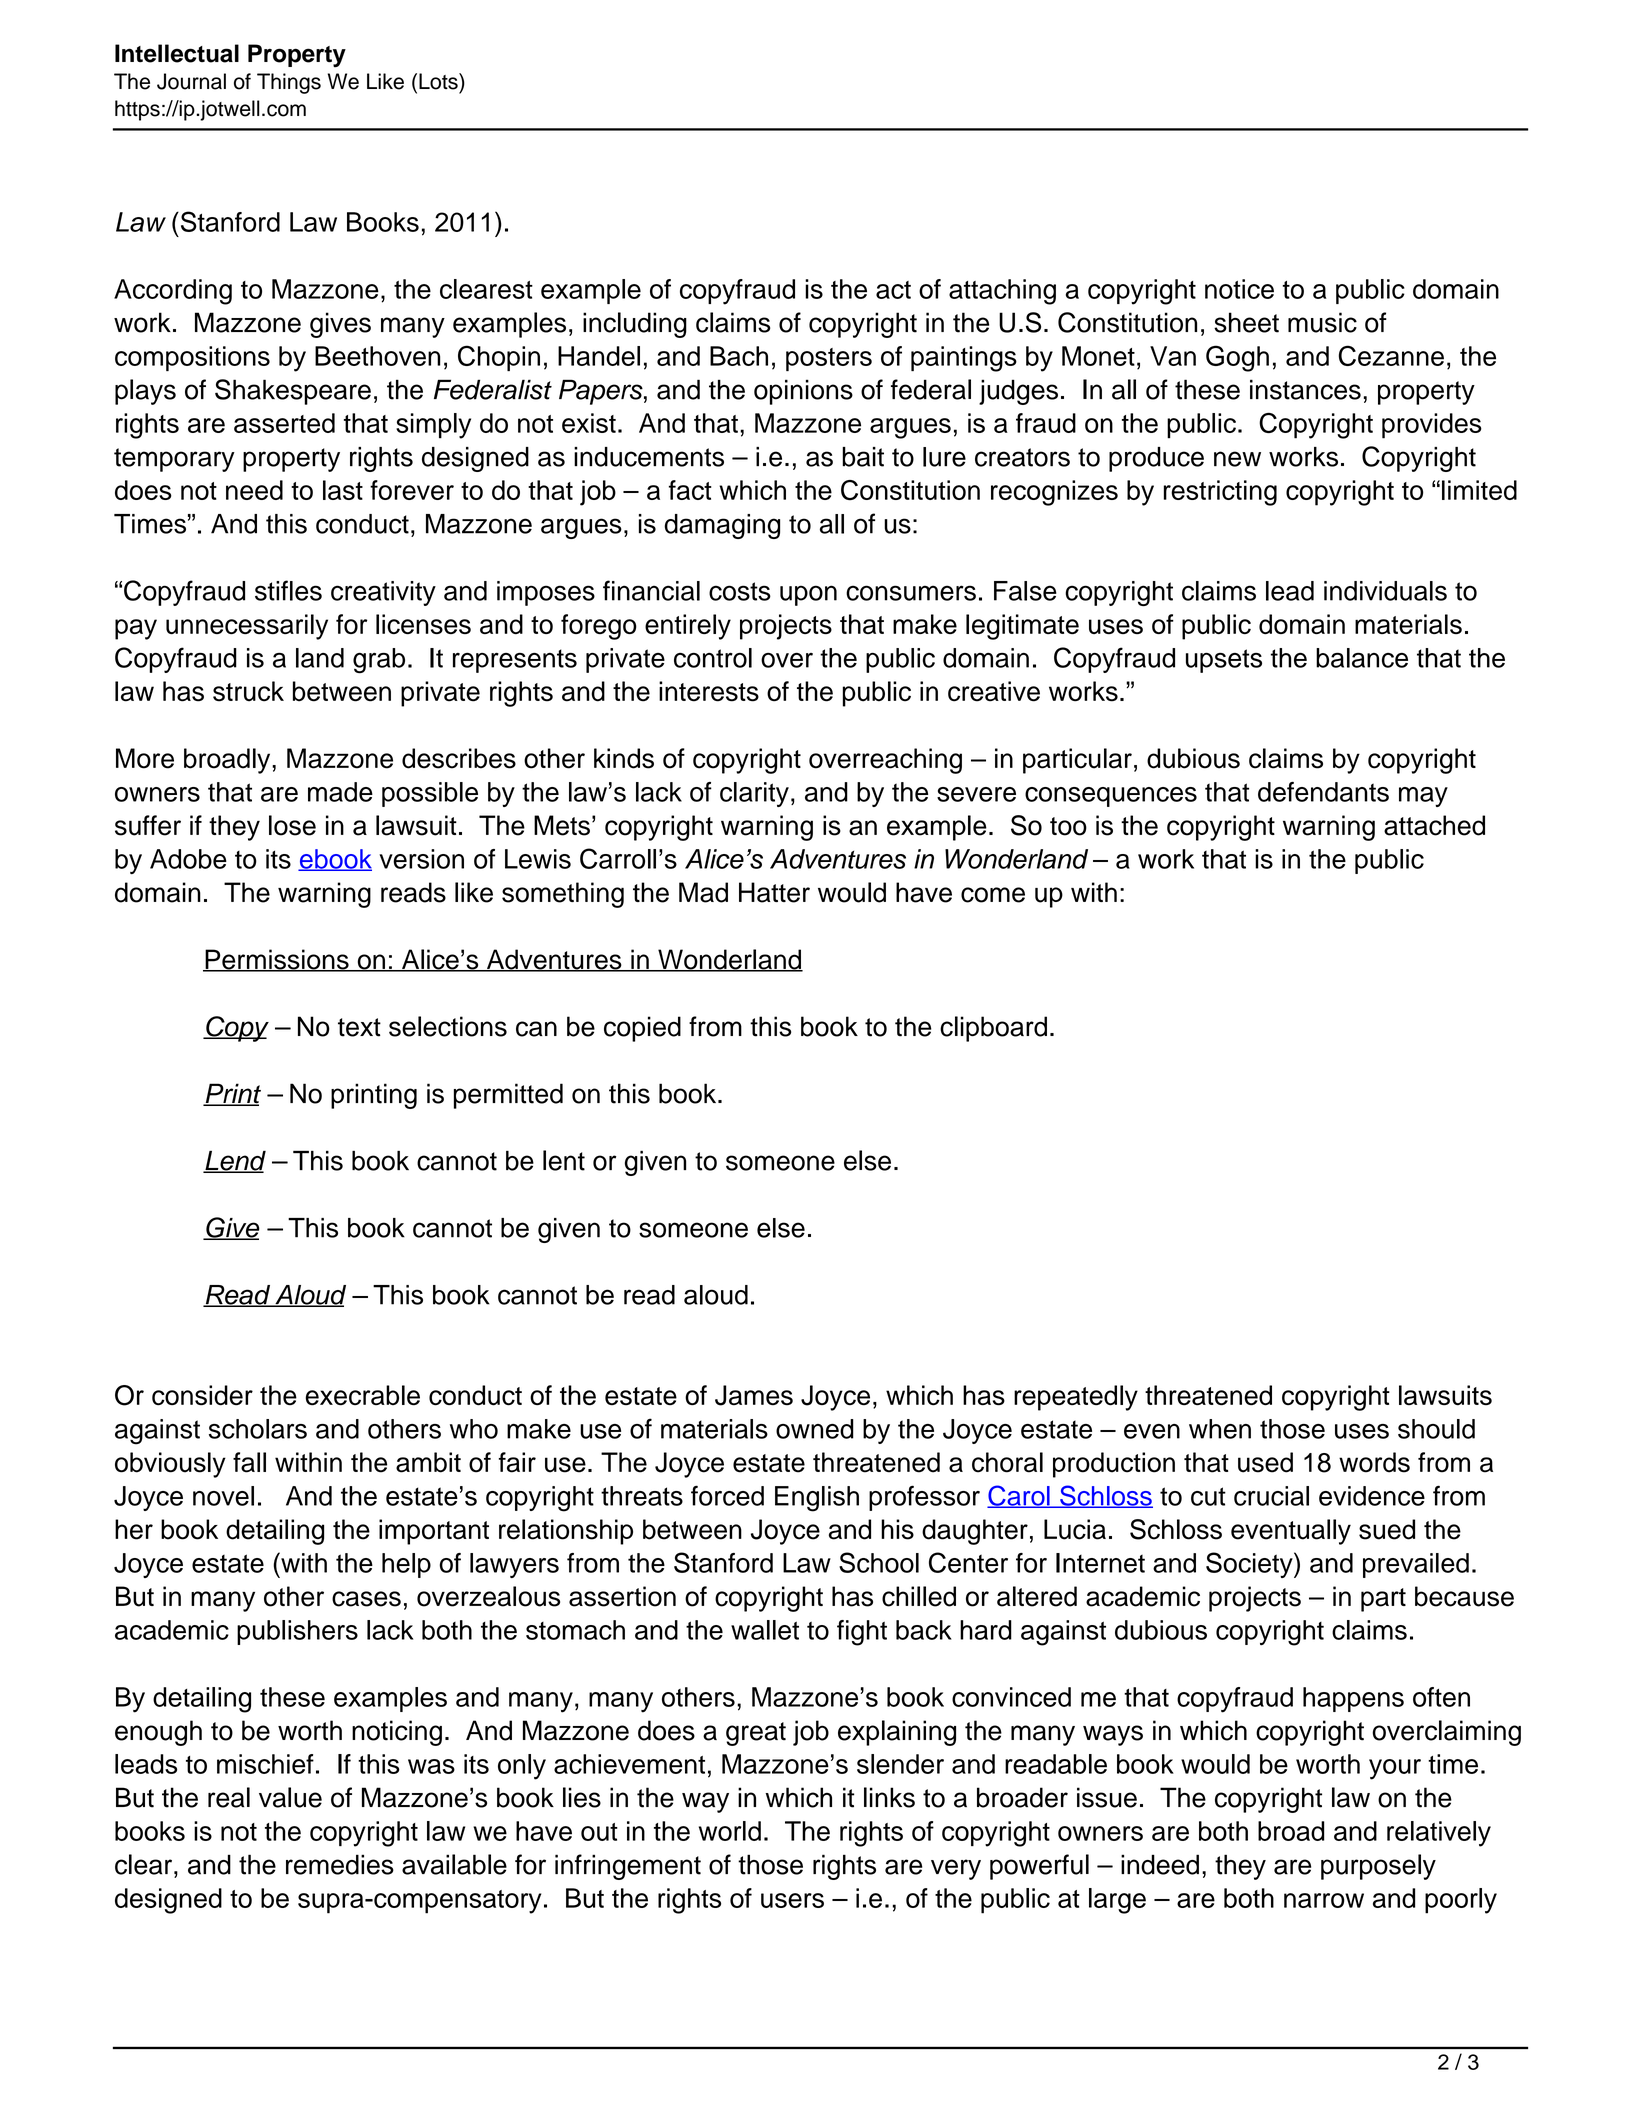  I want to click on remedies, so click(340, 1864).
